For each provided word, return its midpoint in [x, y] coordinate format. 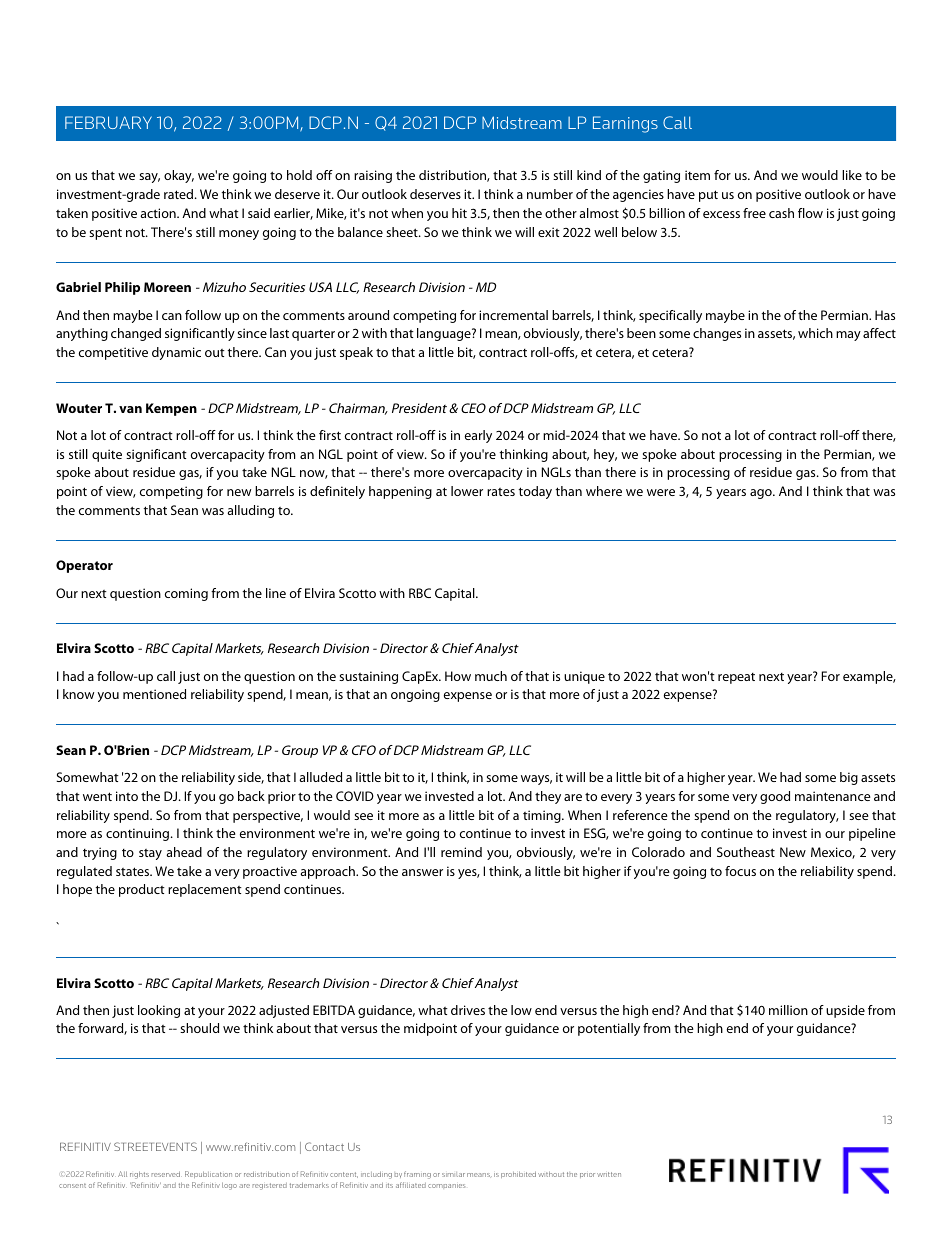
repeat [736, 678]
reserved [166, 1174]
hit [459, 213]
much [491, 676]
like [852, 175]
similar [453, 1174]
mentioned [154, 694]
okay [179, 176]
